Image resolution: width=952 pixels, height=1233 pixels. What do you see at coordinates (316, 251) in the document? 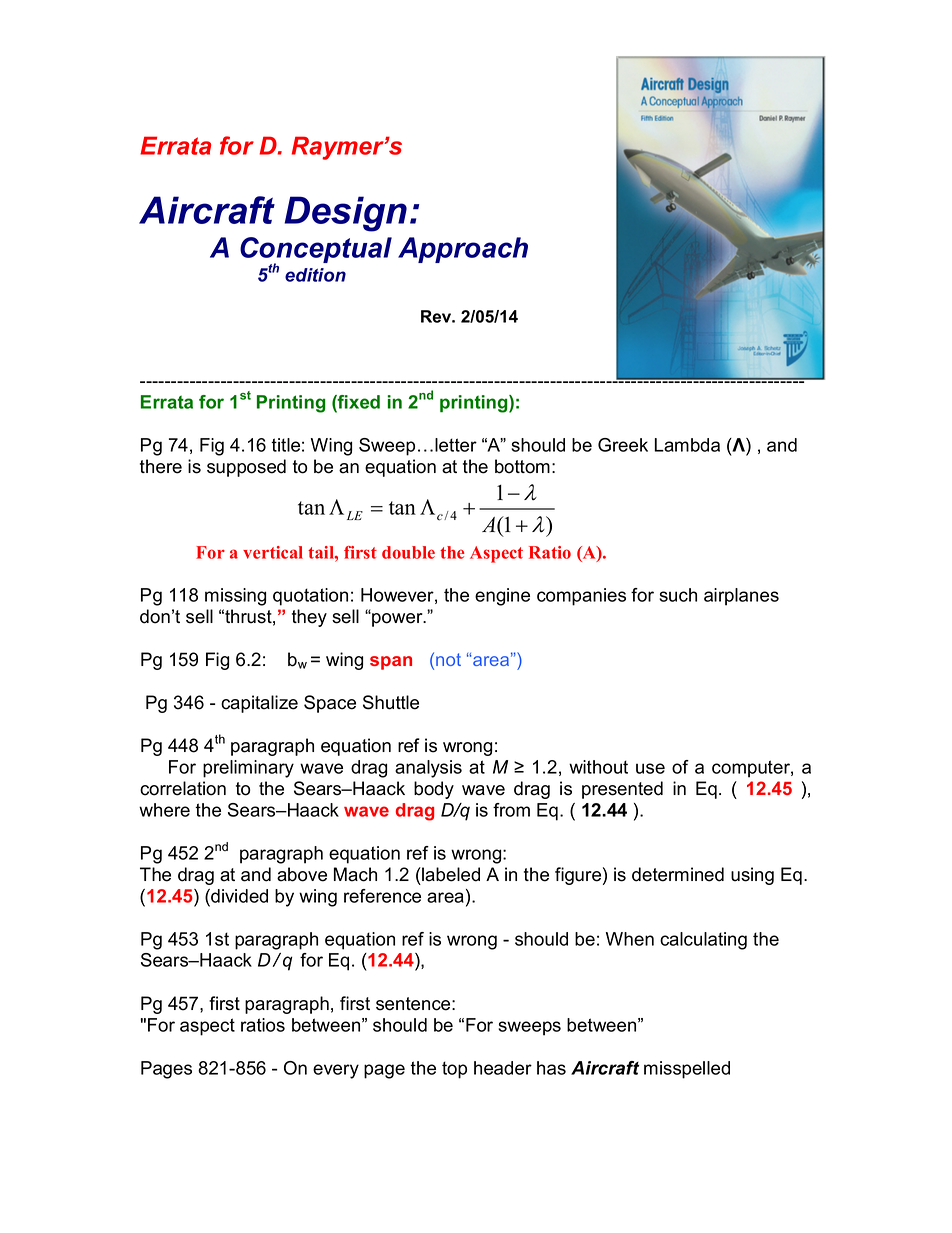
I see `Conceptual` at bounding box center [316, 251].
